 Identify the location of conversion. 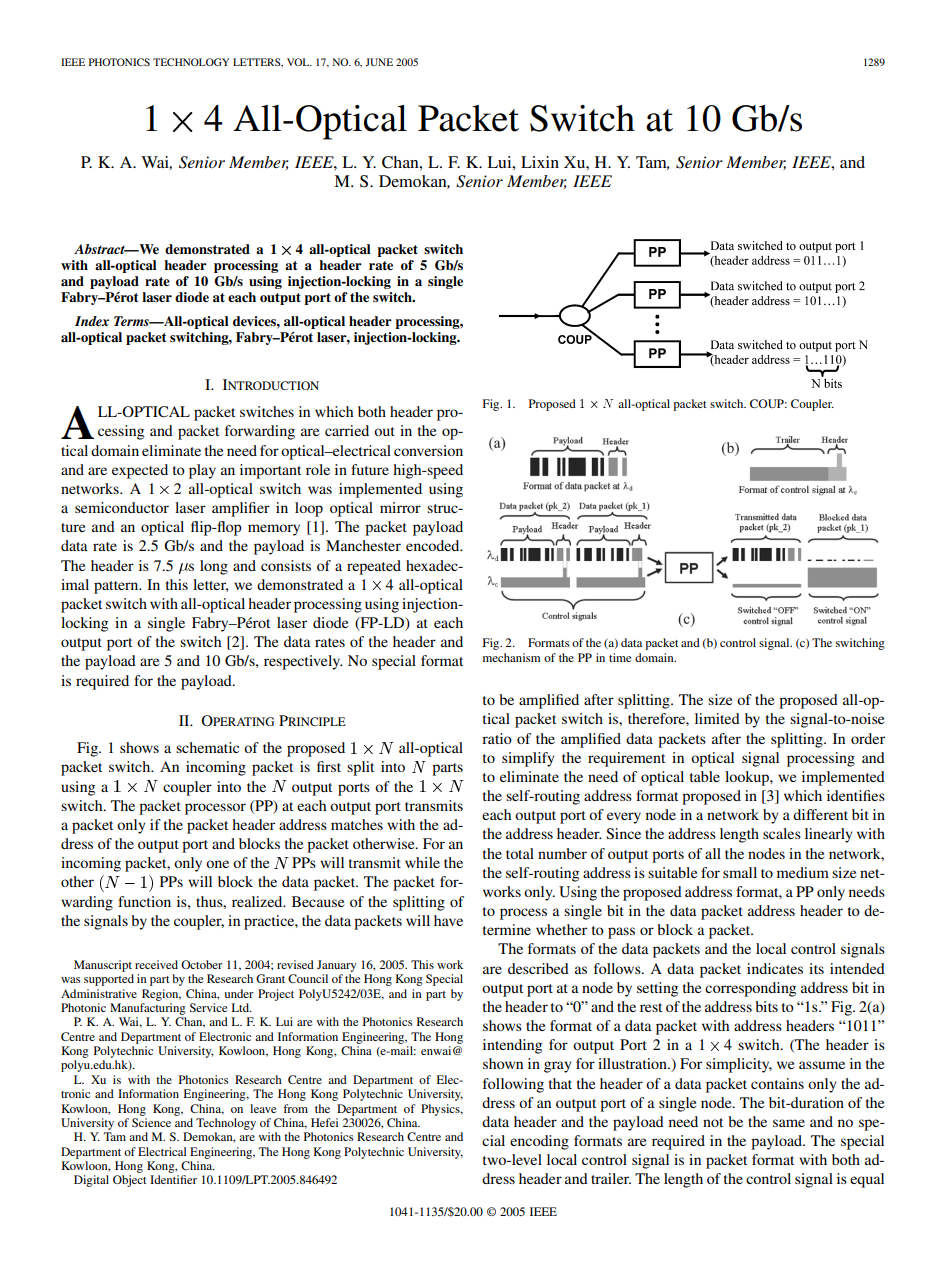
(428, 450).
